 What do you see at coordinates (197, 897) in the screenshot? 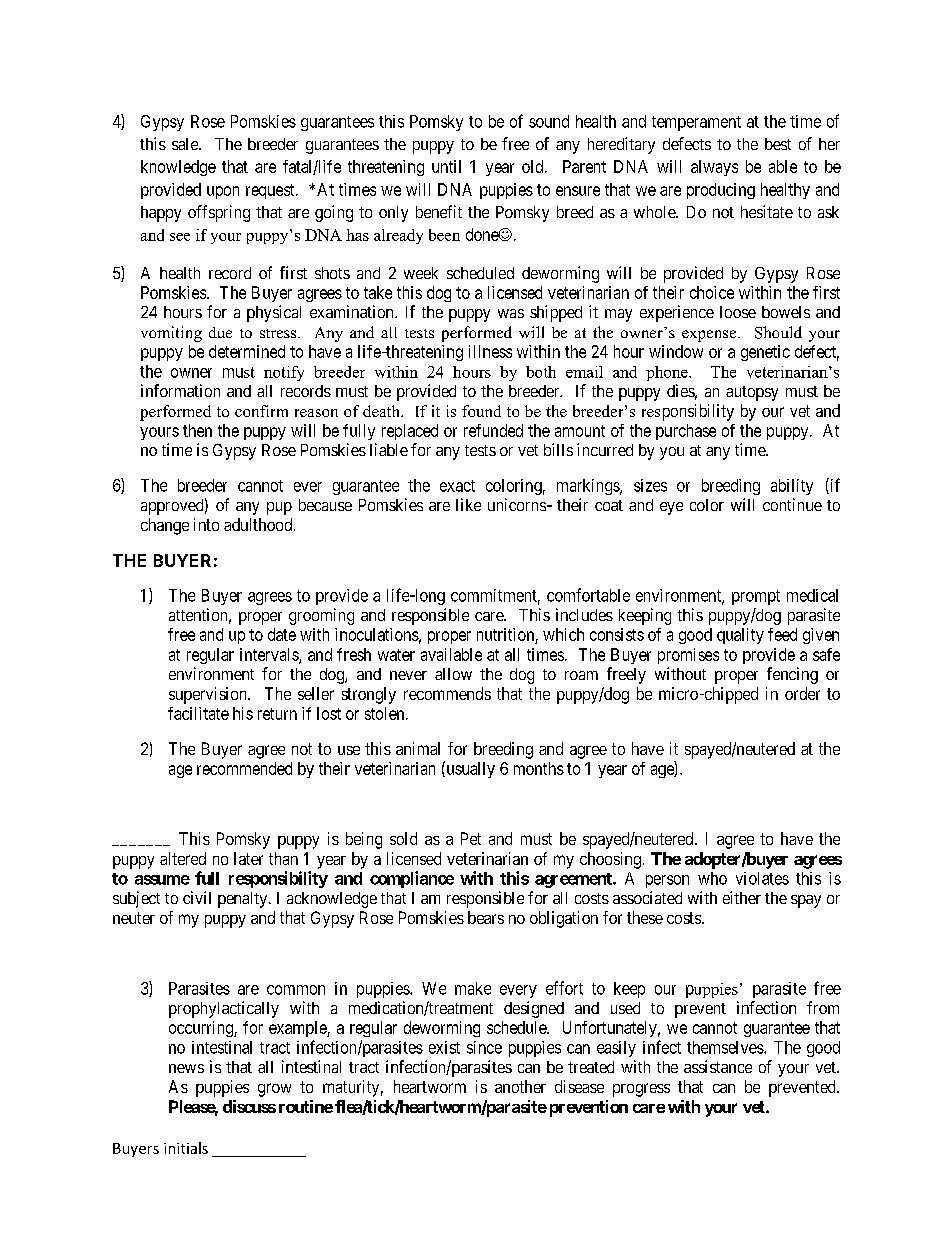
I see `civil` at bounding box center [197, 897].
